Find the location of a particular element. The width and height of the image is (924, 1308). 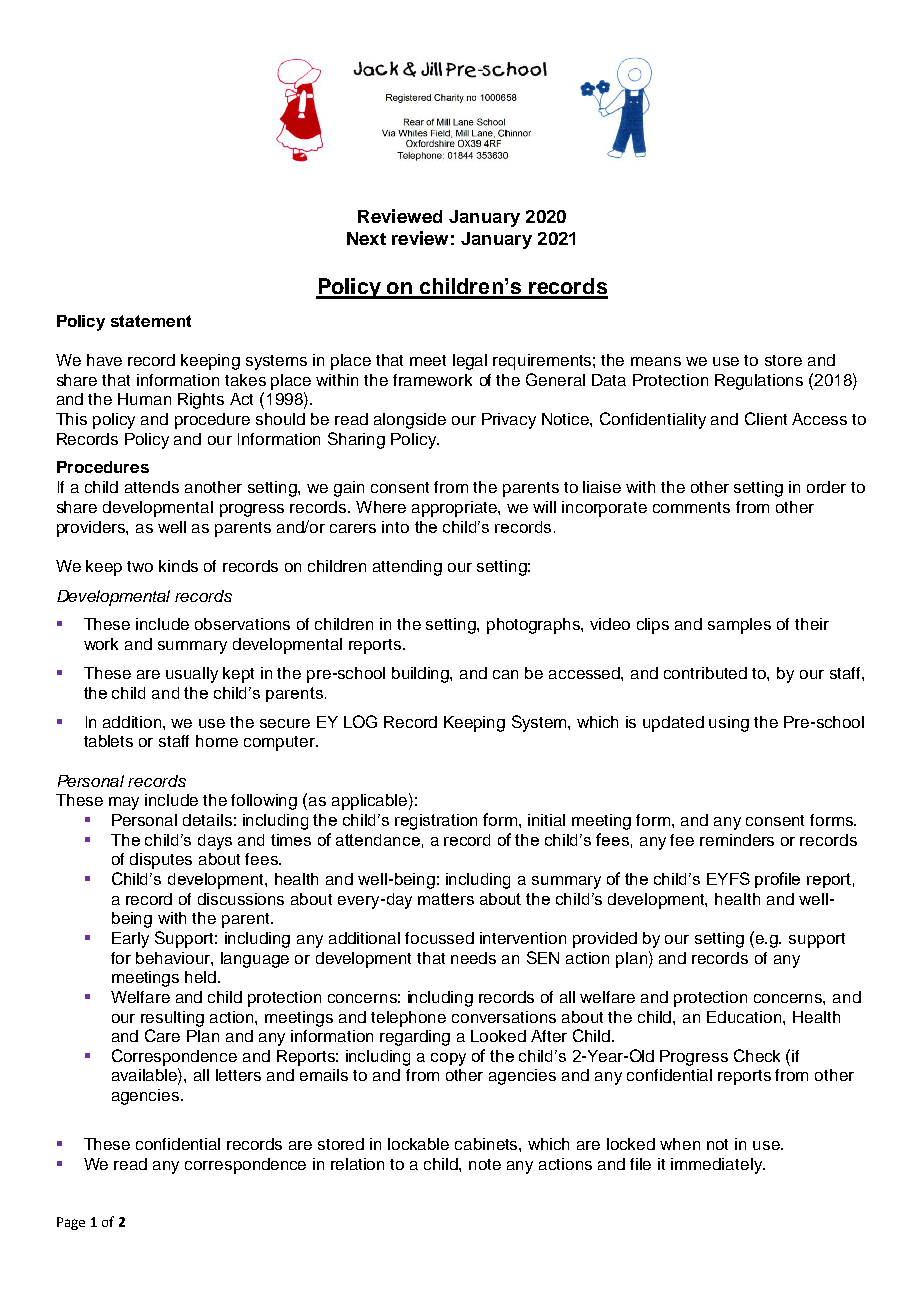

can is located at coordinates (505, 674).
